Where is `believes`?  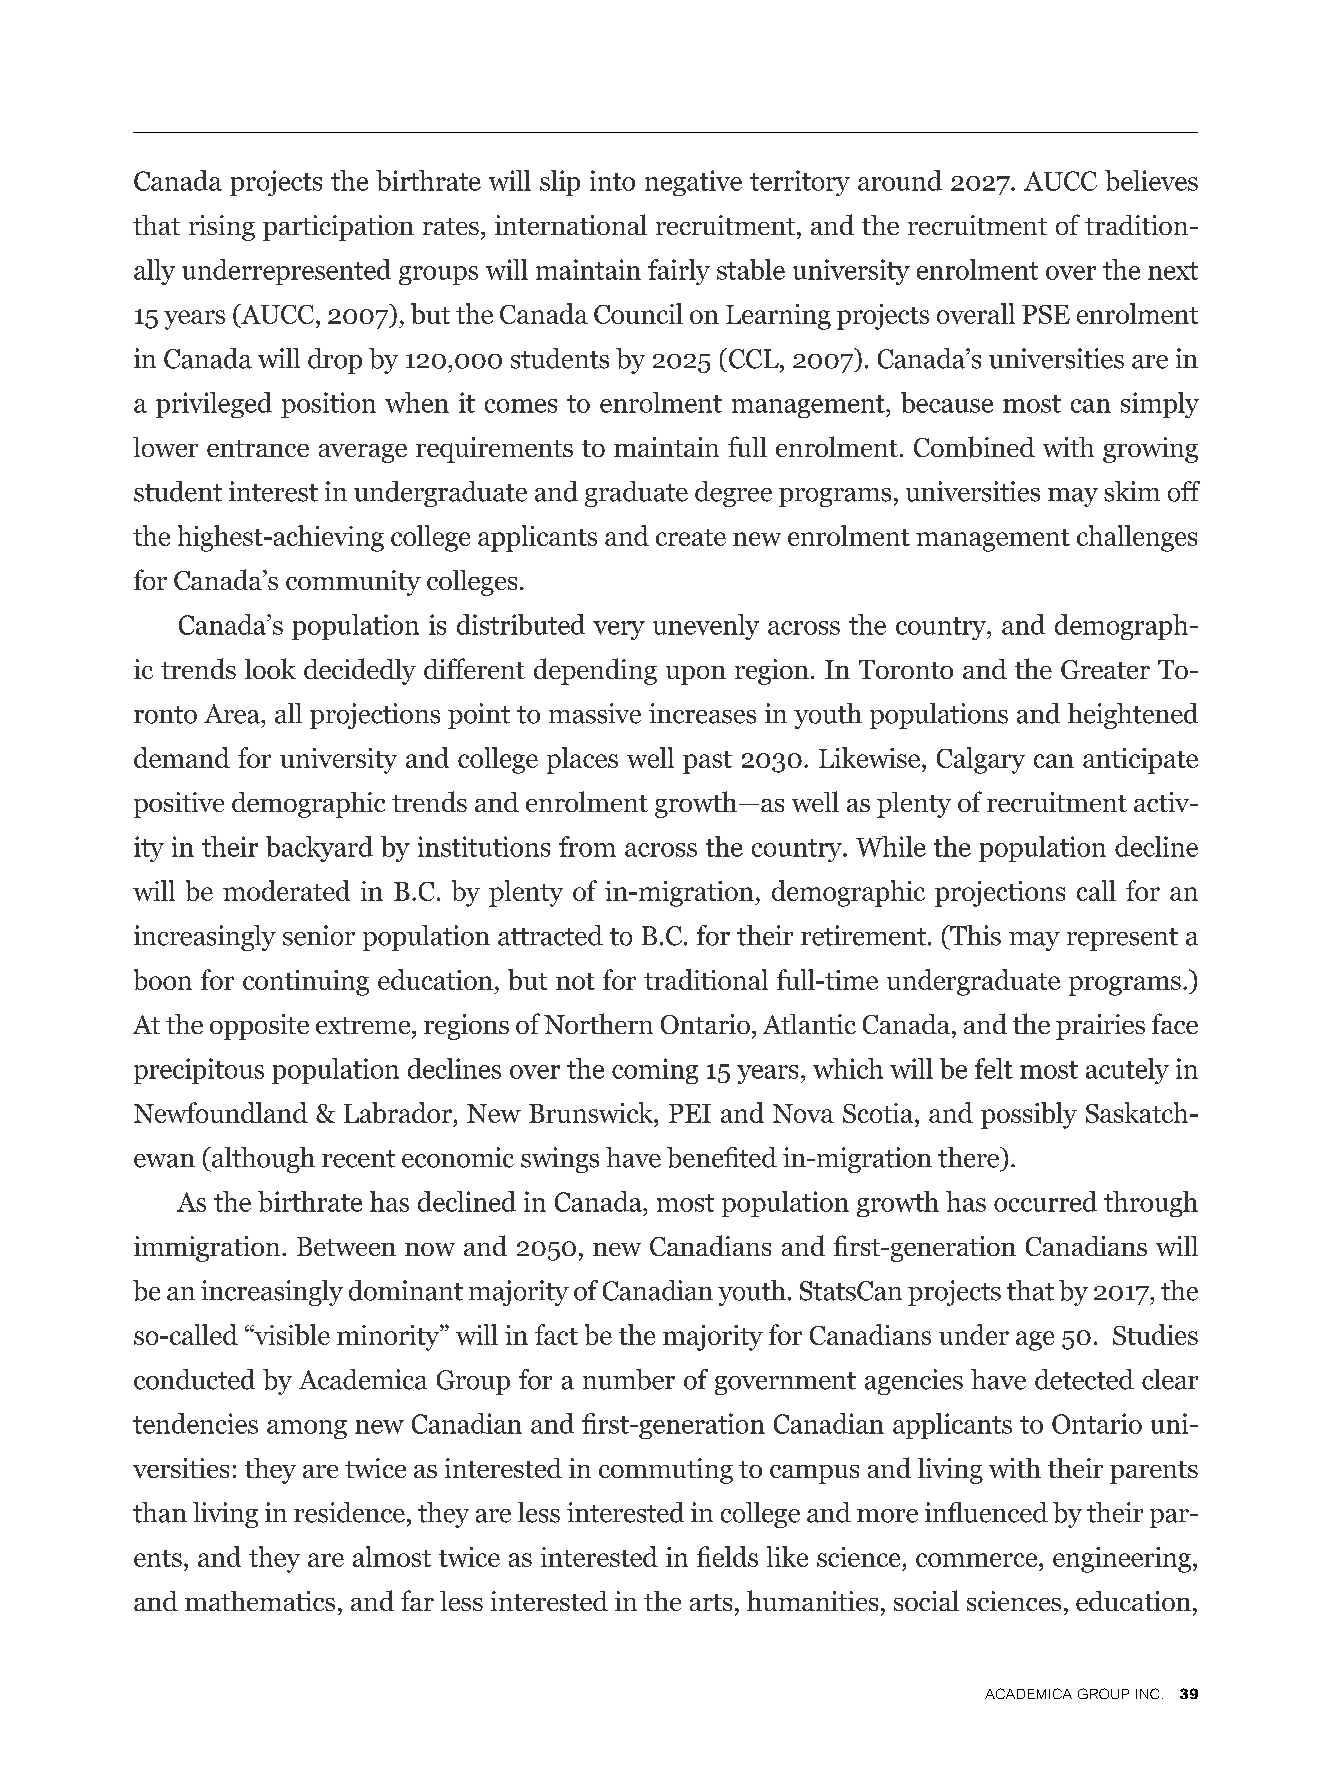
believes is located at coordinates (1151, 180).
